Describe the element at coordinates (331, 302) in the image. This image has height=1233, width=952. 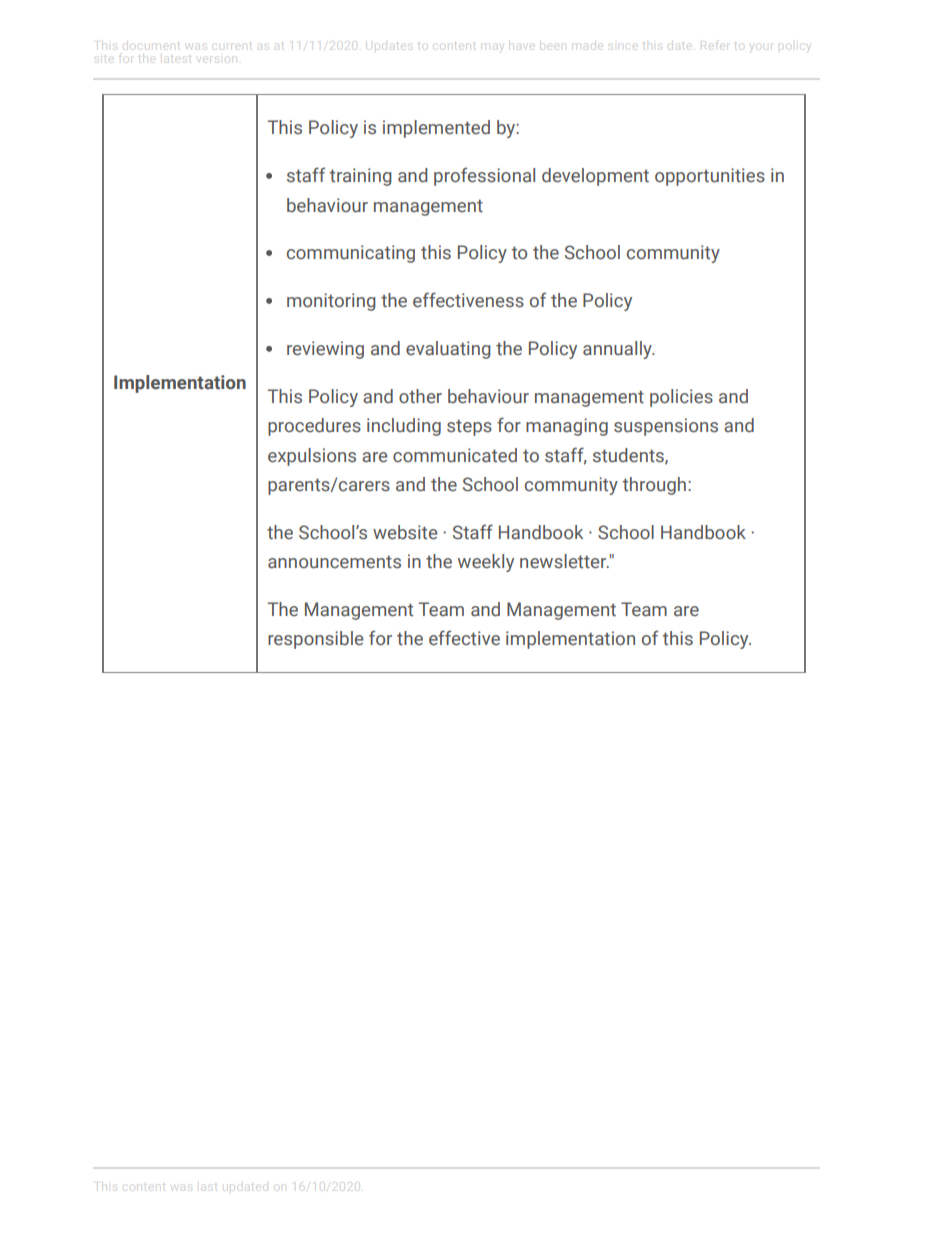
I see `monitoring` at that location.
